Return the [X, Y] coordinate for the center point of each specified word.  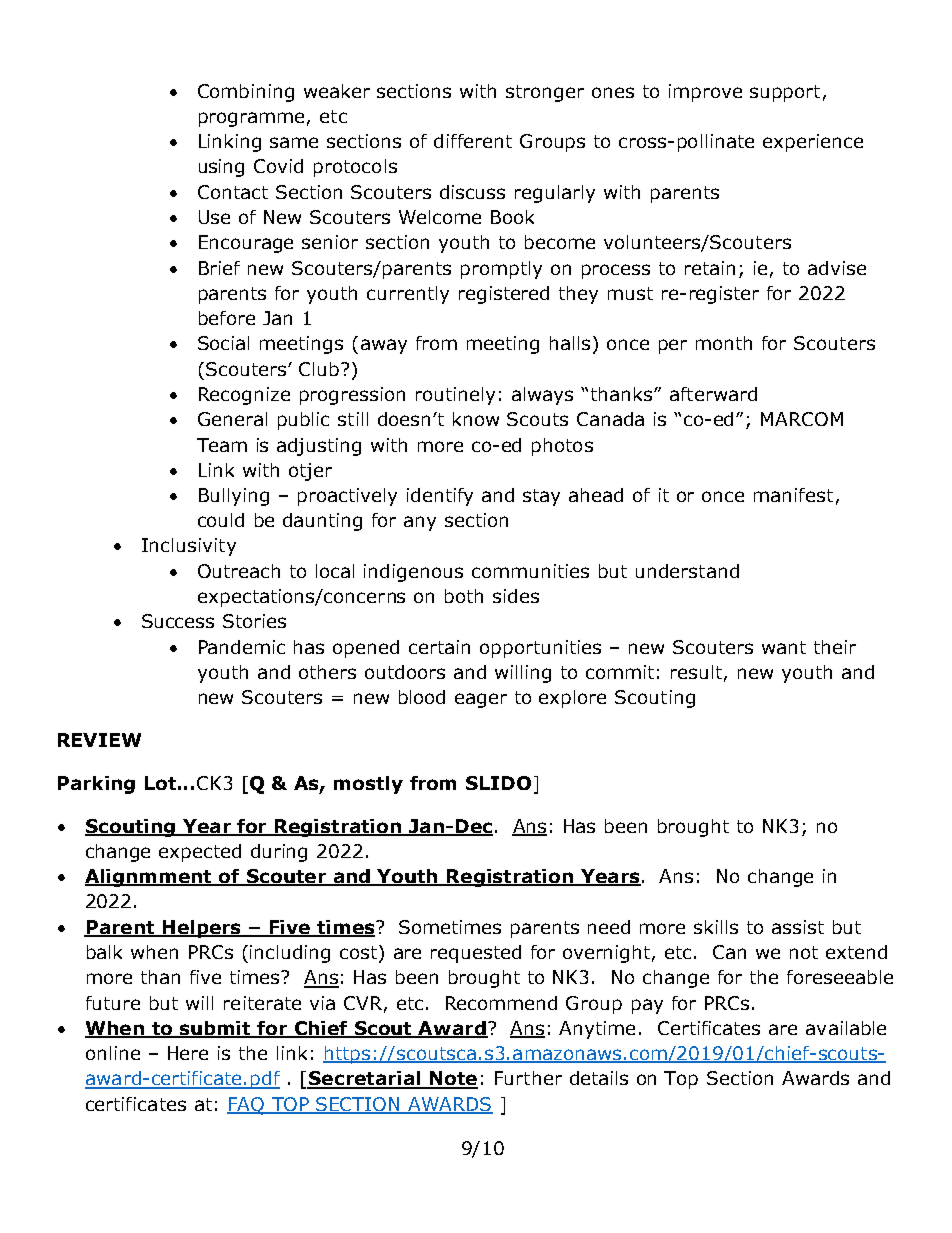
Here [188, 1053]
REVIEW [99, 740]
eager [481, 700]
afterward [713, 394]
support [785, 93]
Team [222, 445]
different [473, 141]
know [476, 419]
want [784, 647]
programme [251, 119]
